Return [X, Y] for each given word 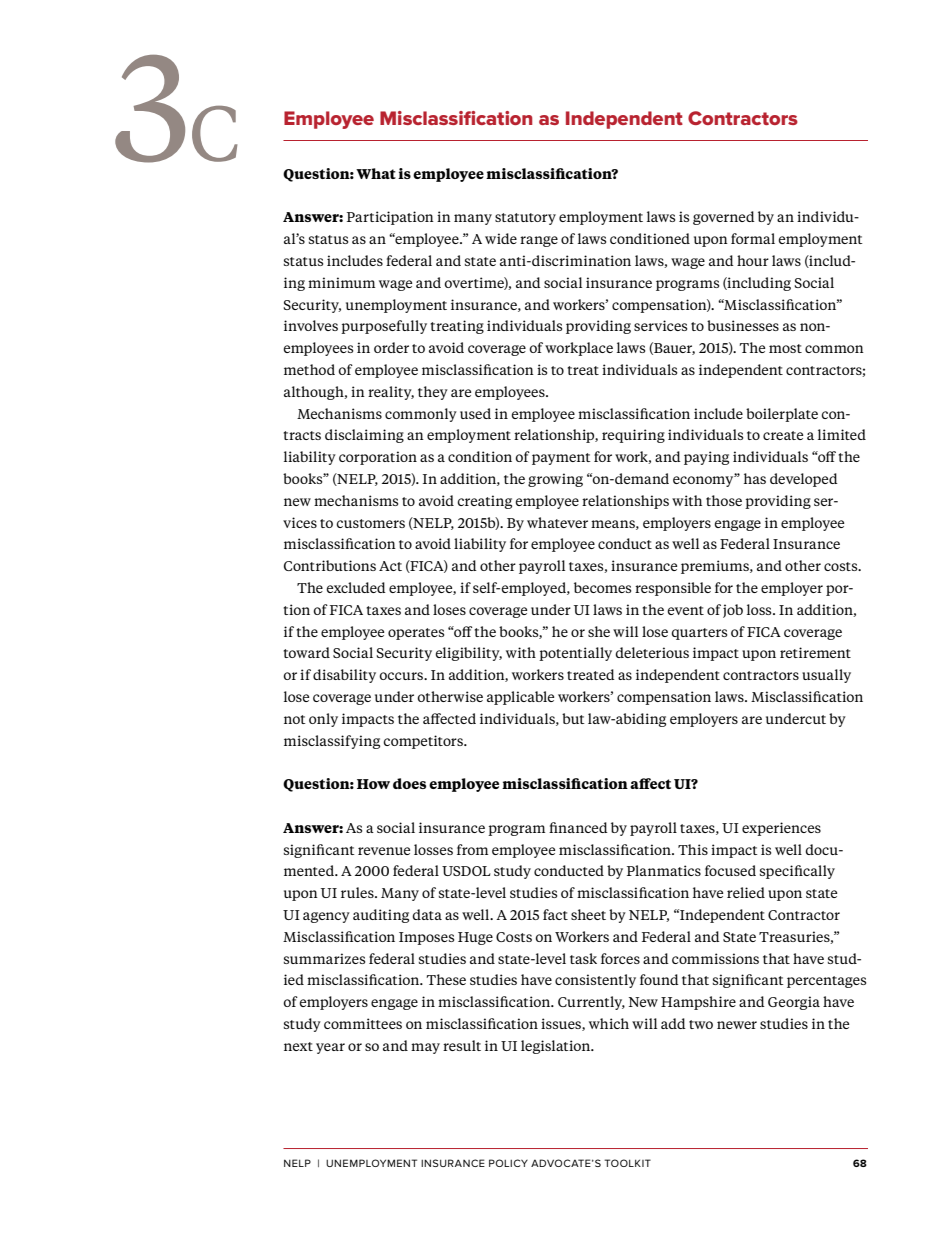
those [724, 500]
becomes [602, 587]
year [330, 1048]
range [539, 241]
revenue [384, 851]
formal [753, 238]
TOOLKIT [627, 1163]
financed [578, 827]
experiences [781, 829]
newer [737, 1025]
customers [370, 523]
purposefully [384, 327]
